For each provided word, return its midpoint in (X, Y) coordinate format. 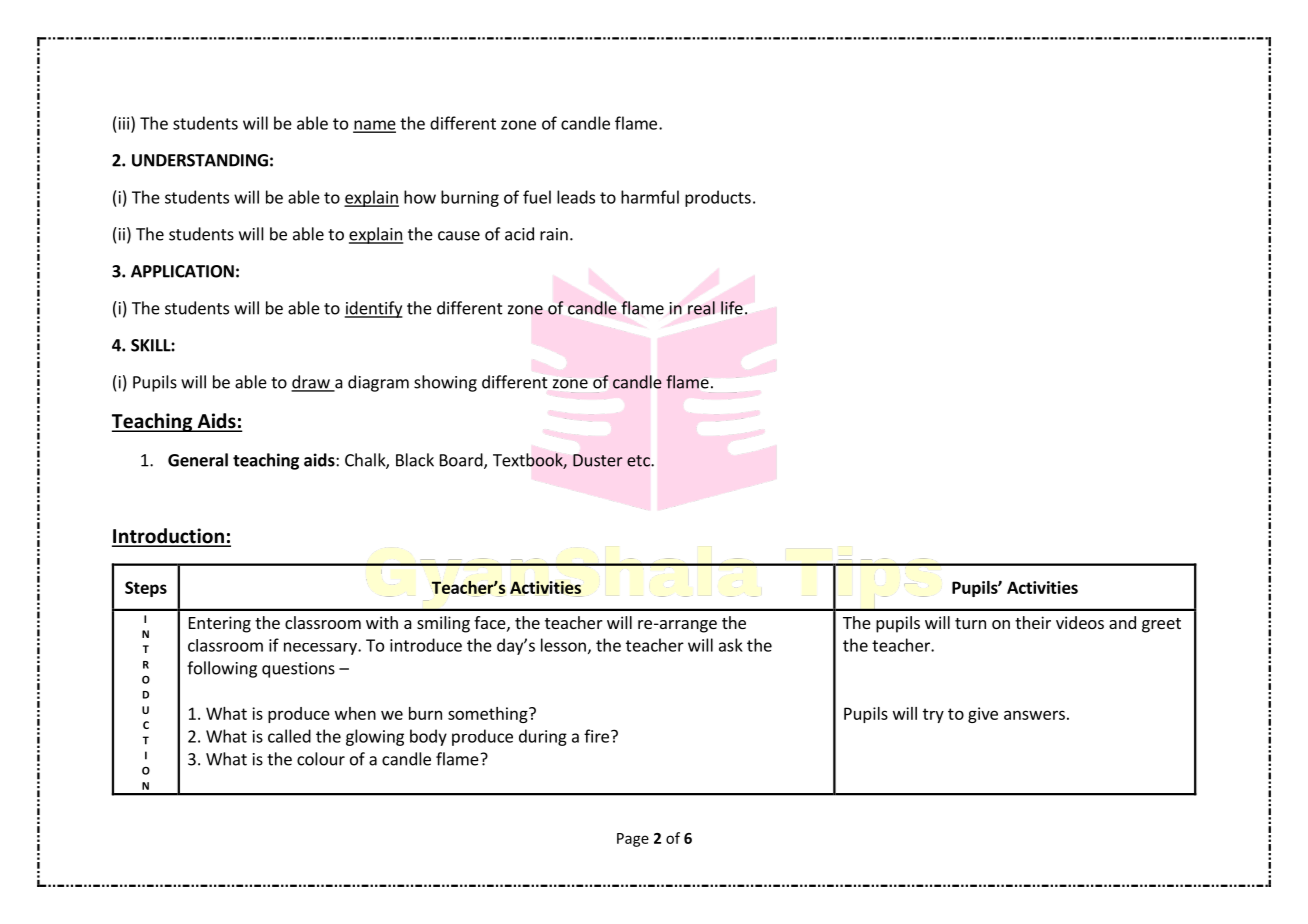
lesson (563, 645)
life (732, 308)
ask (731, 645)
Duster (598, 460)
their (1033, 622)
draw (311, 383)
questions (298, 670)
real (701, 308)
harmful (650, 197)
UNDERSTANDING (200, 160)
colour (321, 759)
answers (1034, 715)
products (718, 198)
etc (639, 461)
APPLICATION (182, 271)
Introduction (169, 537)
